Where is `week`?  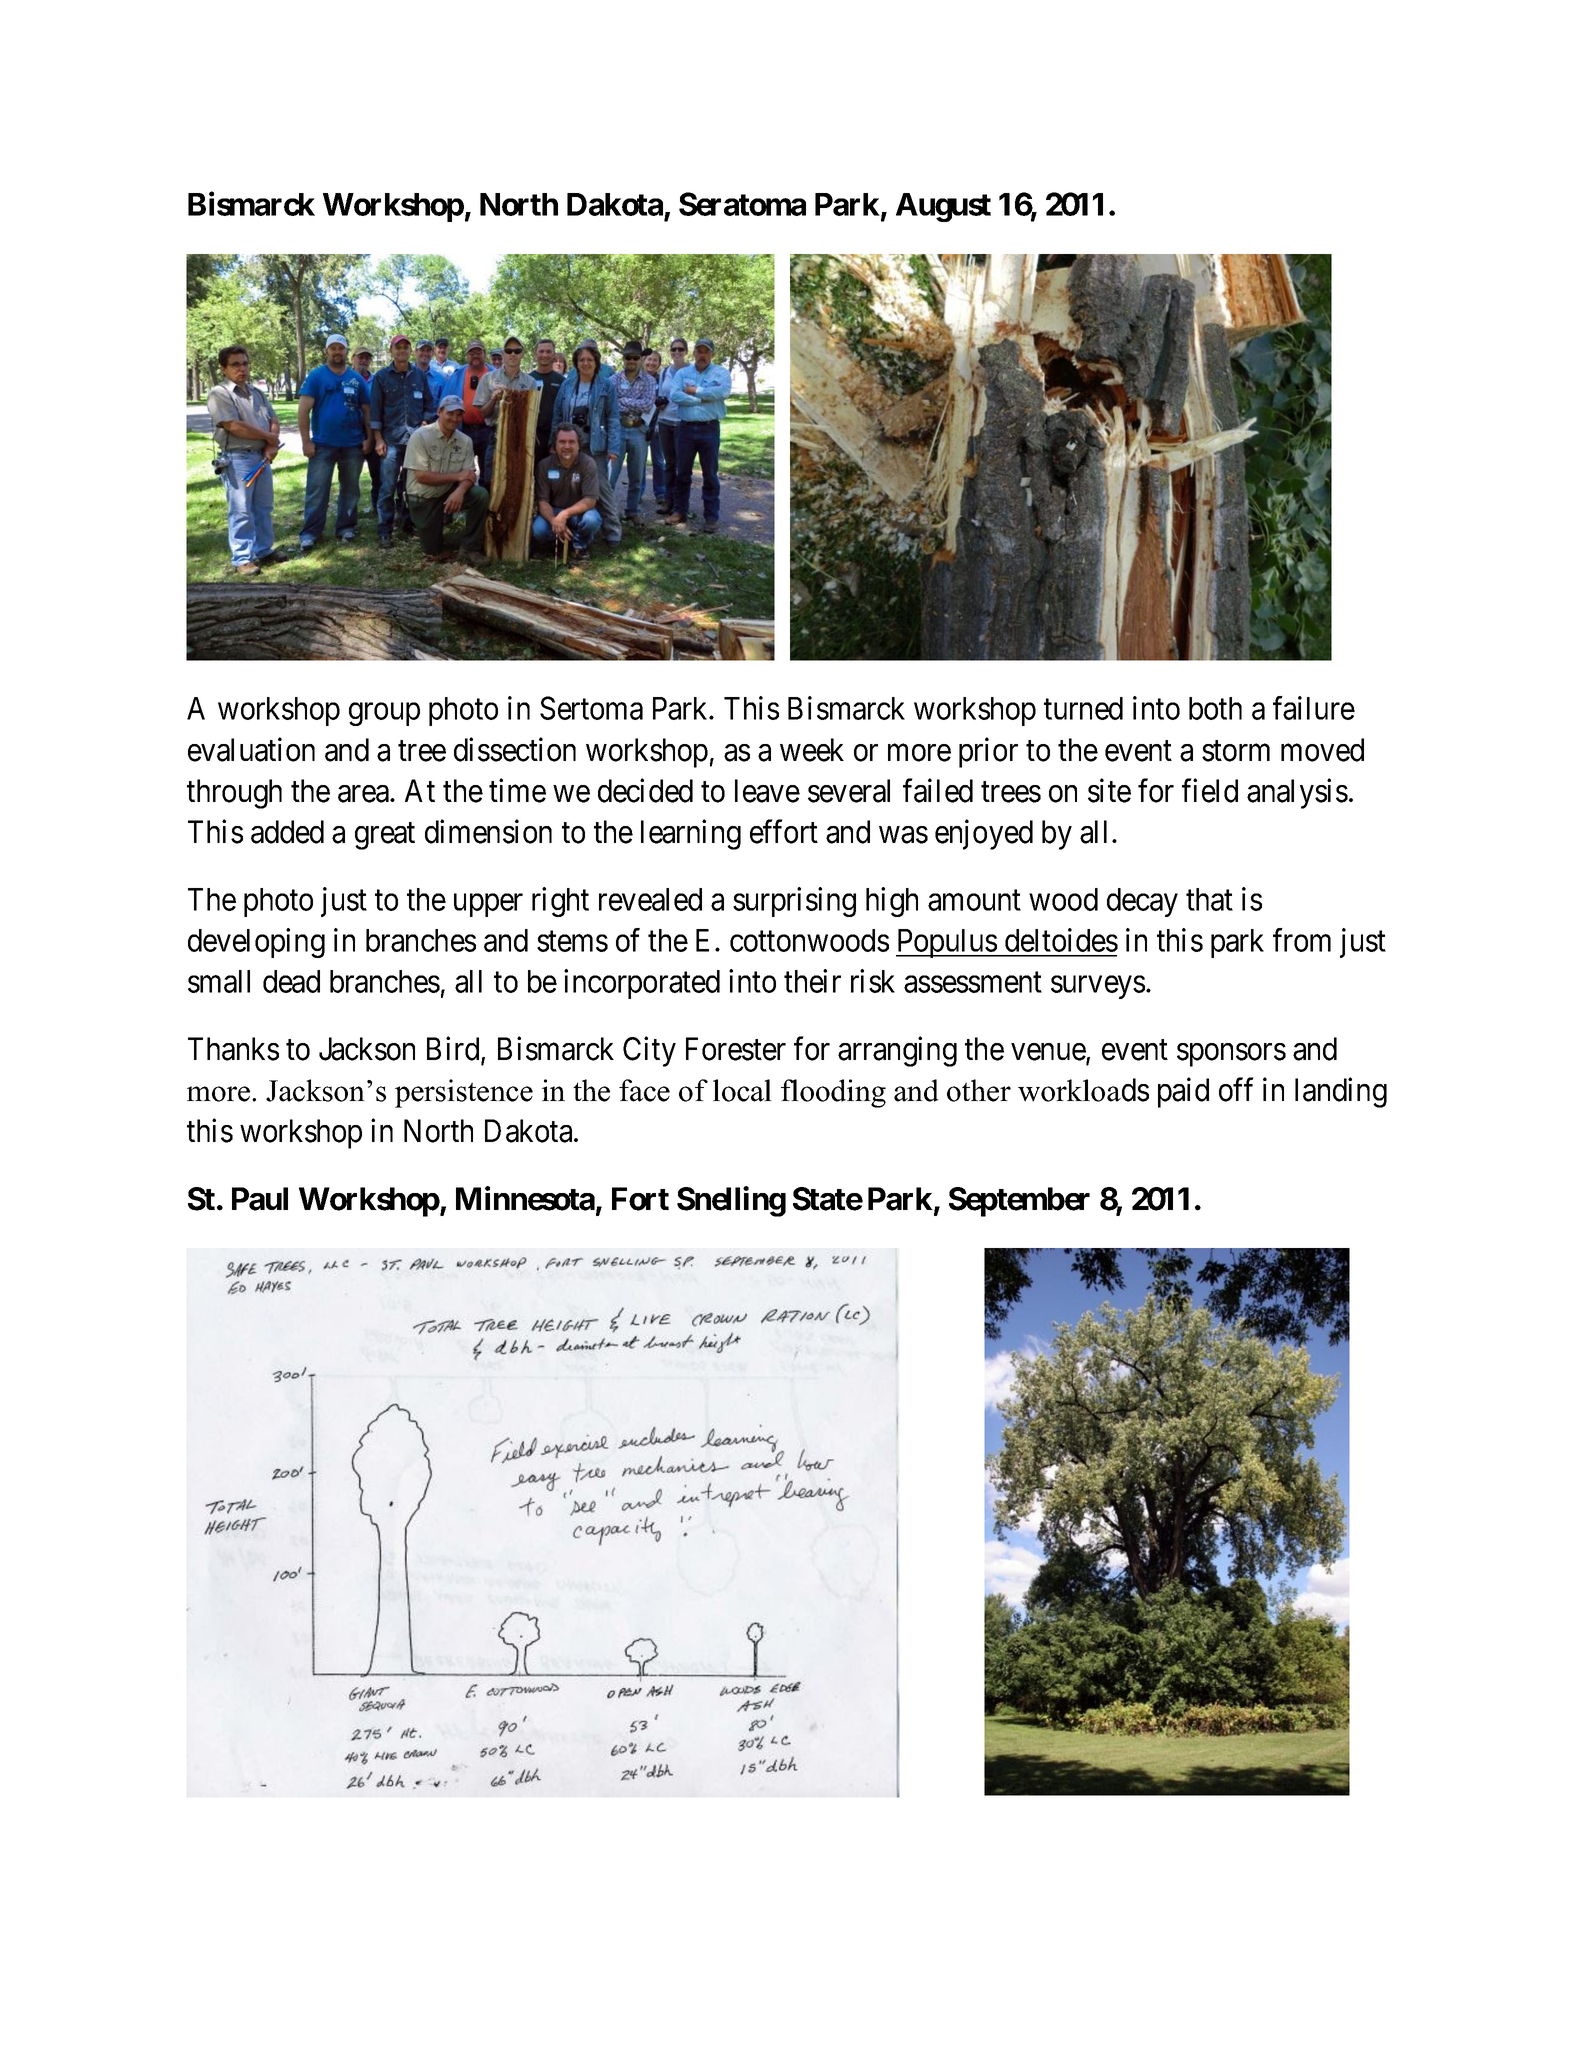
week is located at coordinates (812, 750).
